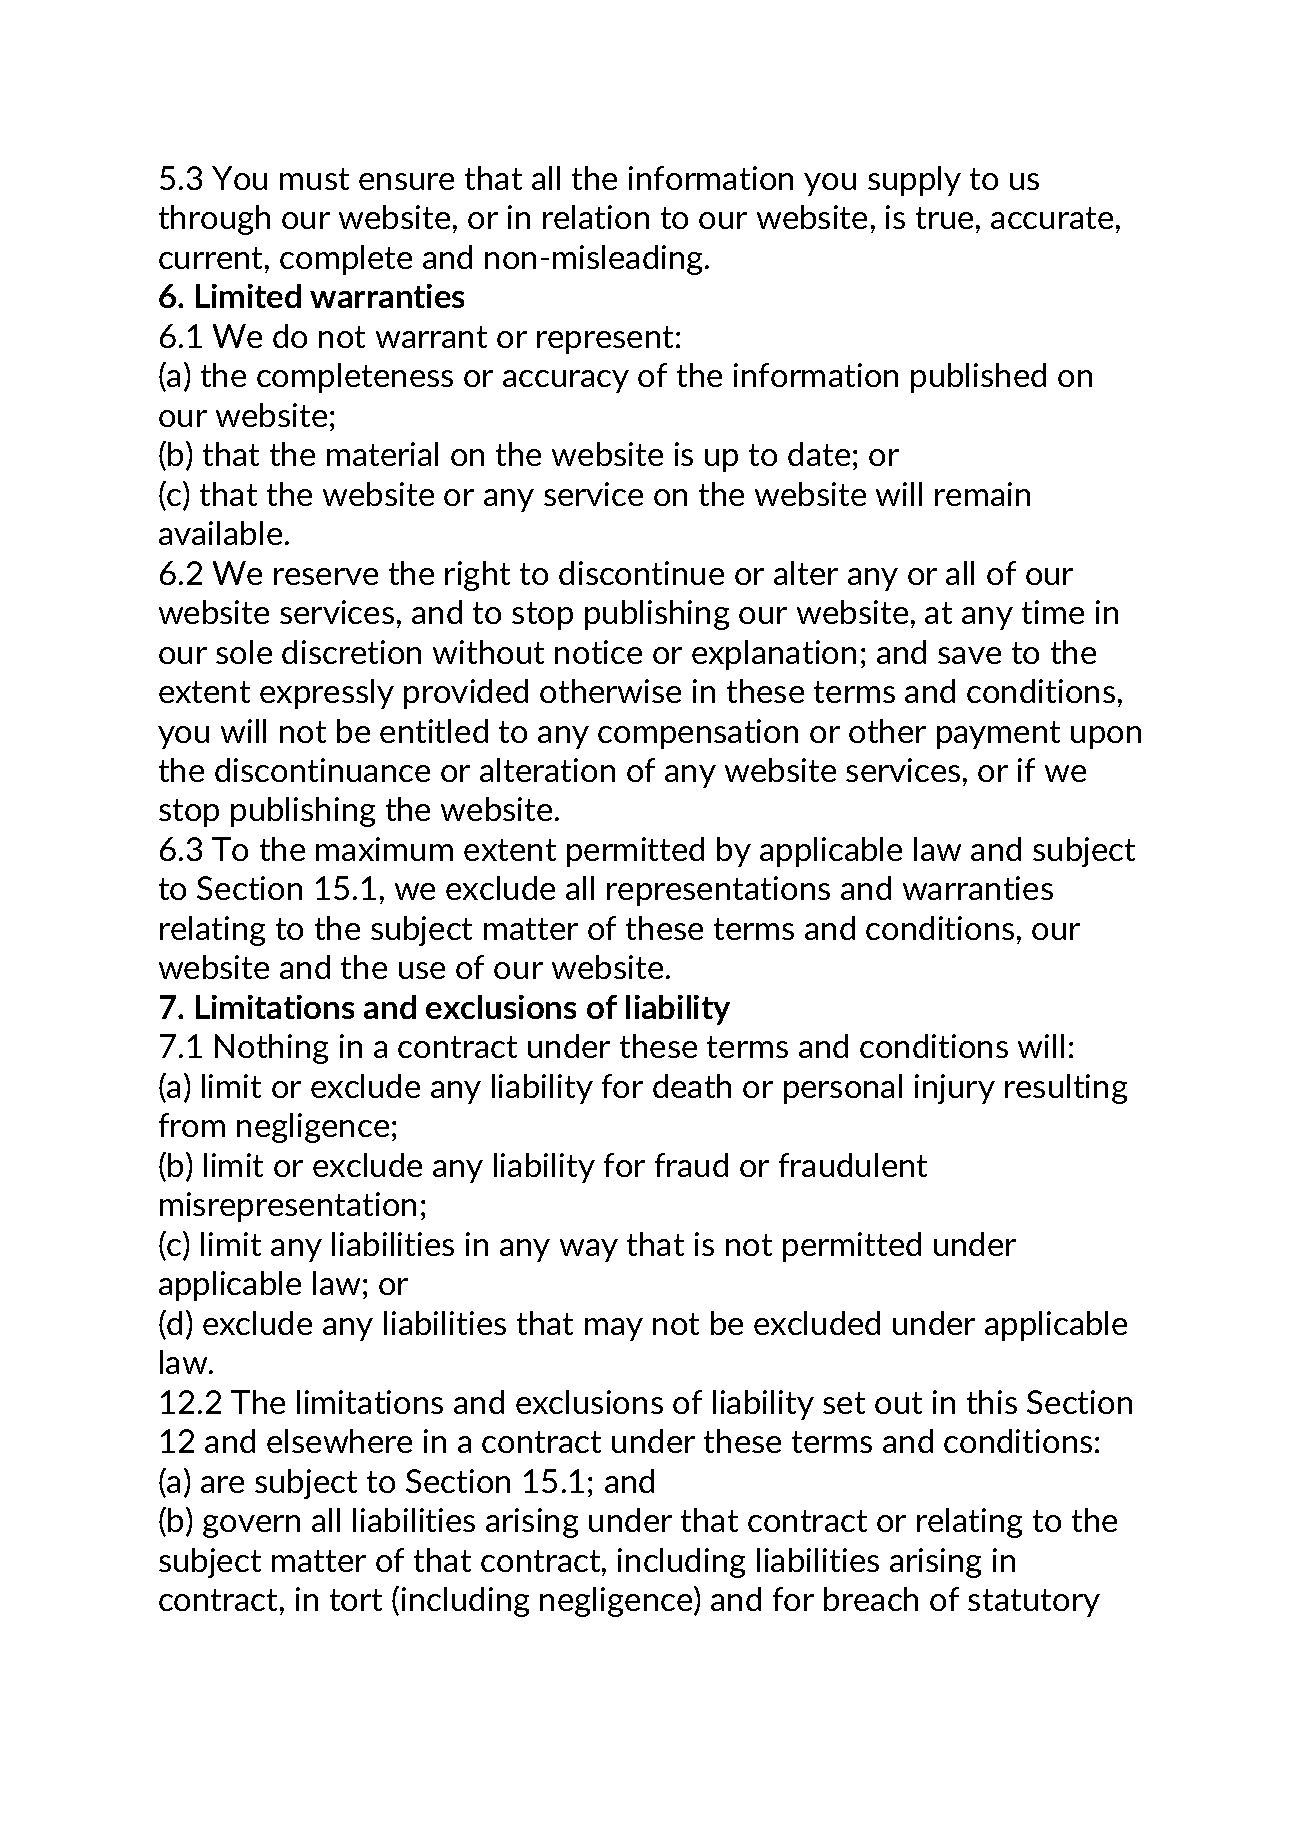 The image size is (1306, 1847). What do you see at coordinates (1034, 1603) in the page?
I see `statutory` at bounding box center [1034, 1603].
